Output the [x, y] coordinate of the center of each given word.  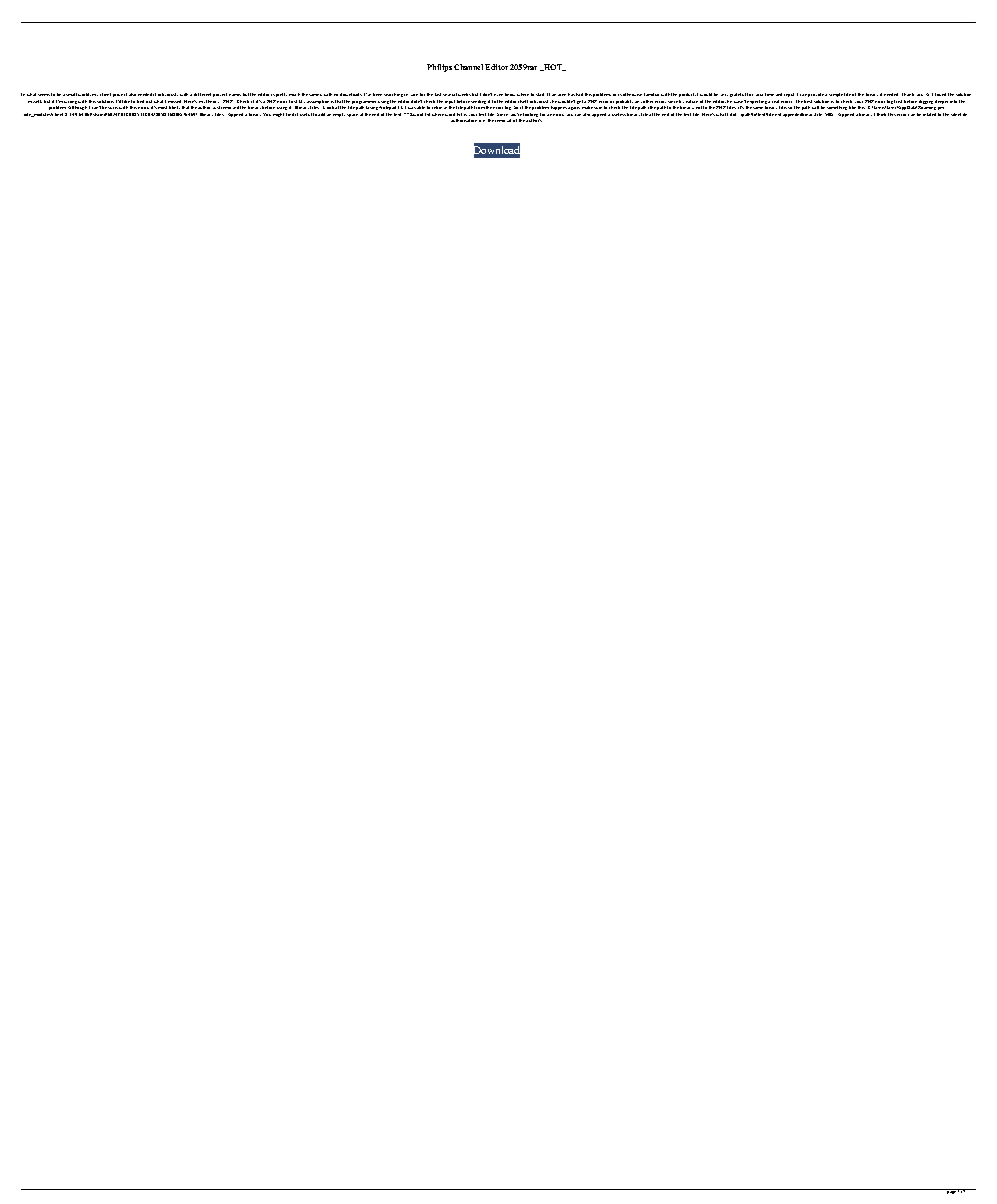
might [278, 115]
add [321, 114]
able [421, 107]
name [235, 95]
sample [836, 97]
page [952, 1191]
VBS [829, 114]
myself [35, 101]
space [352, 115]
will [815, 107]
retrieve [439, 107]
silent [956, 114]
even [498, 95]
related [929, 114]
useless [619, 114]
